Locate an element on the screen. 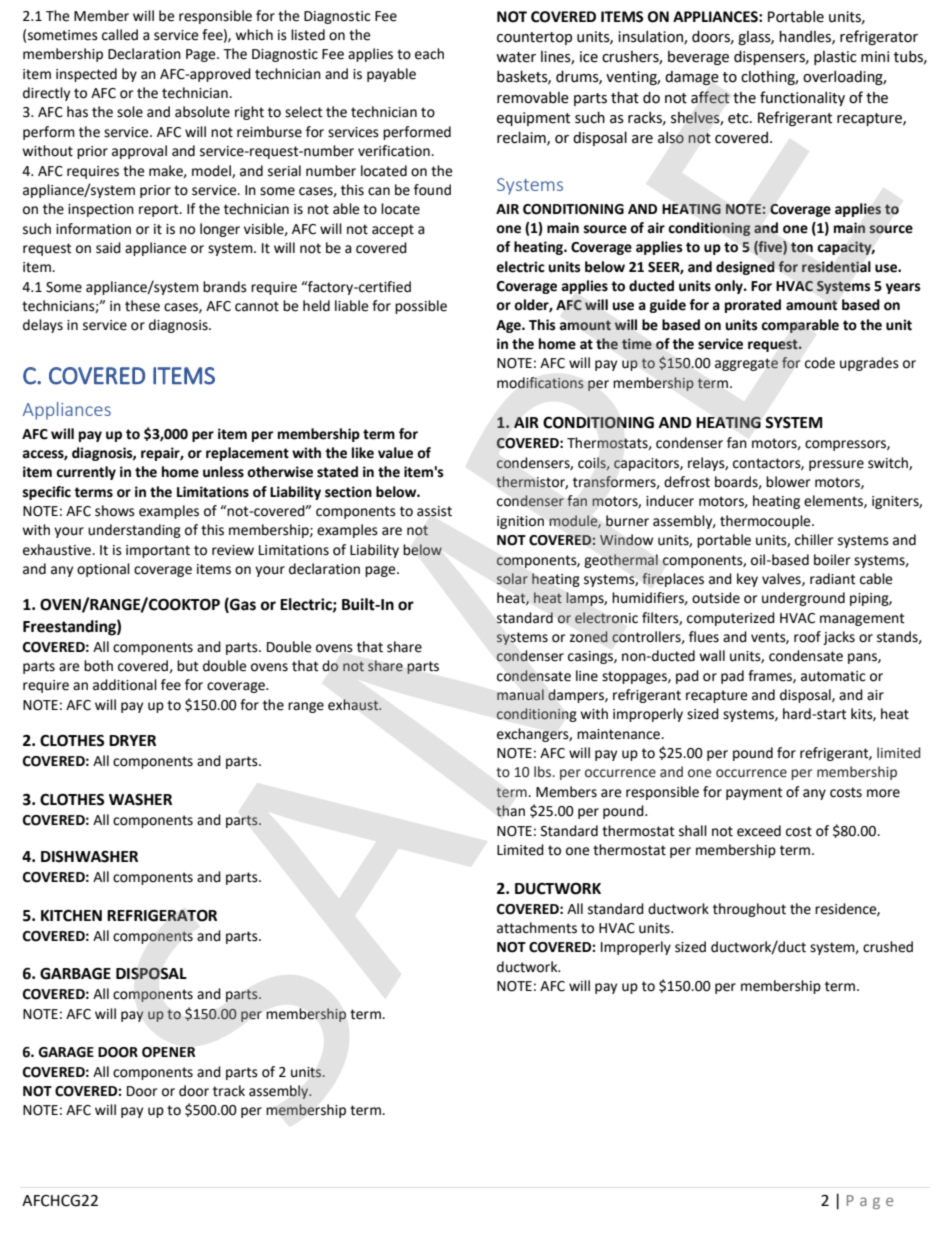  OPENER is located at coordinates (168, 1052).
